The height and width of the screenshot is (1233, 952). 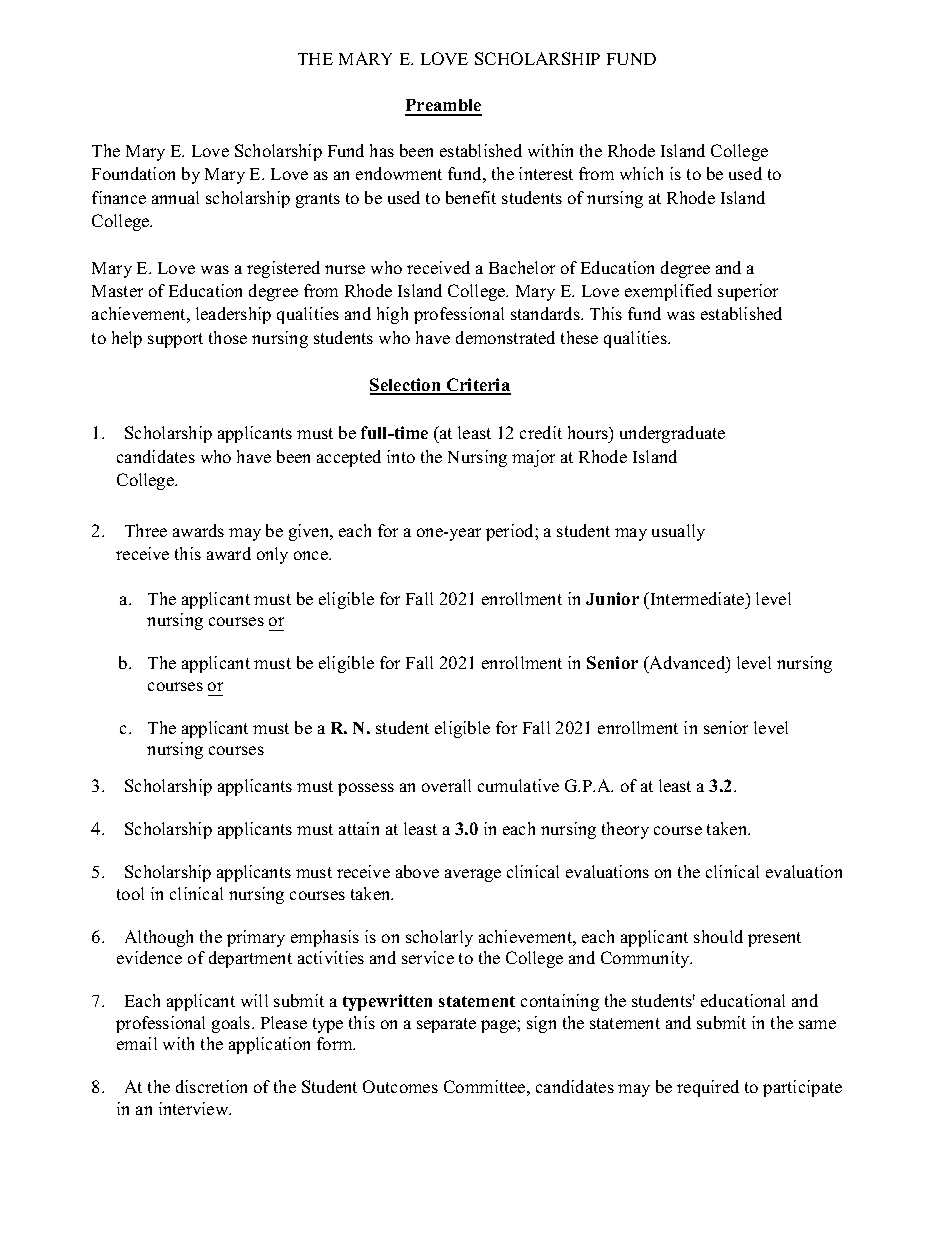 What do you see at coordinates (211, 1086) in the screenshot?
I see `discretion` at bounding box center [211, 1086].
